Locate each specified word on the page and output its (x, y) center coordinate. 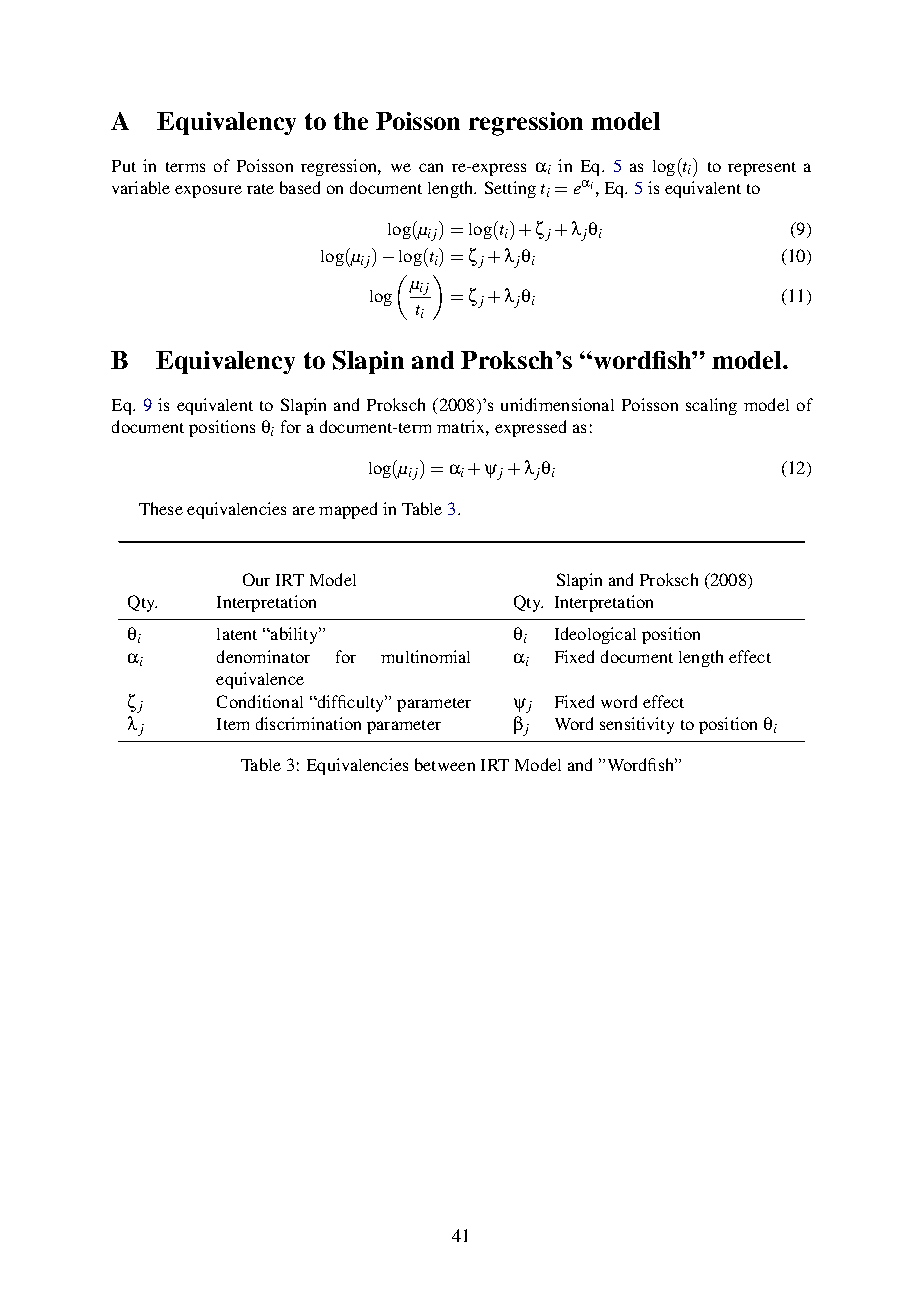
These (161, 508)
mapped (348, 510)
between (445, 764)
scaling (711, 406)
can (431, 167)
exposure (208, 191)
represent (762, 169)
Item (233, 724)
